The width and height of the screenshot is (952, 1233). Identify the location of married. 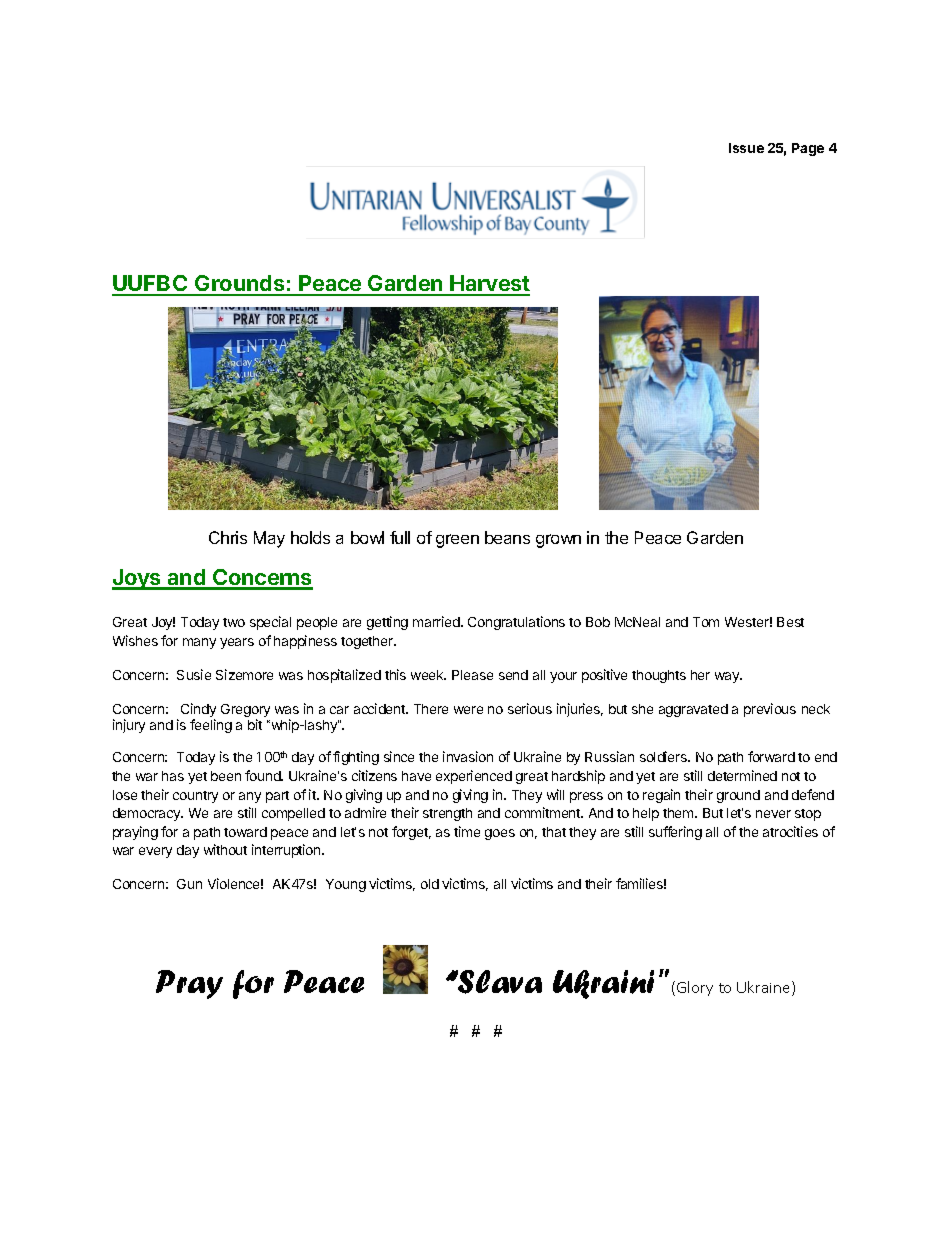
(437, 621).
